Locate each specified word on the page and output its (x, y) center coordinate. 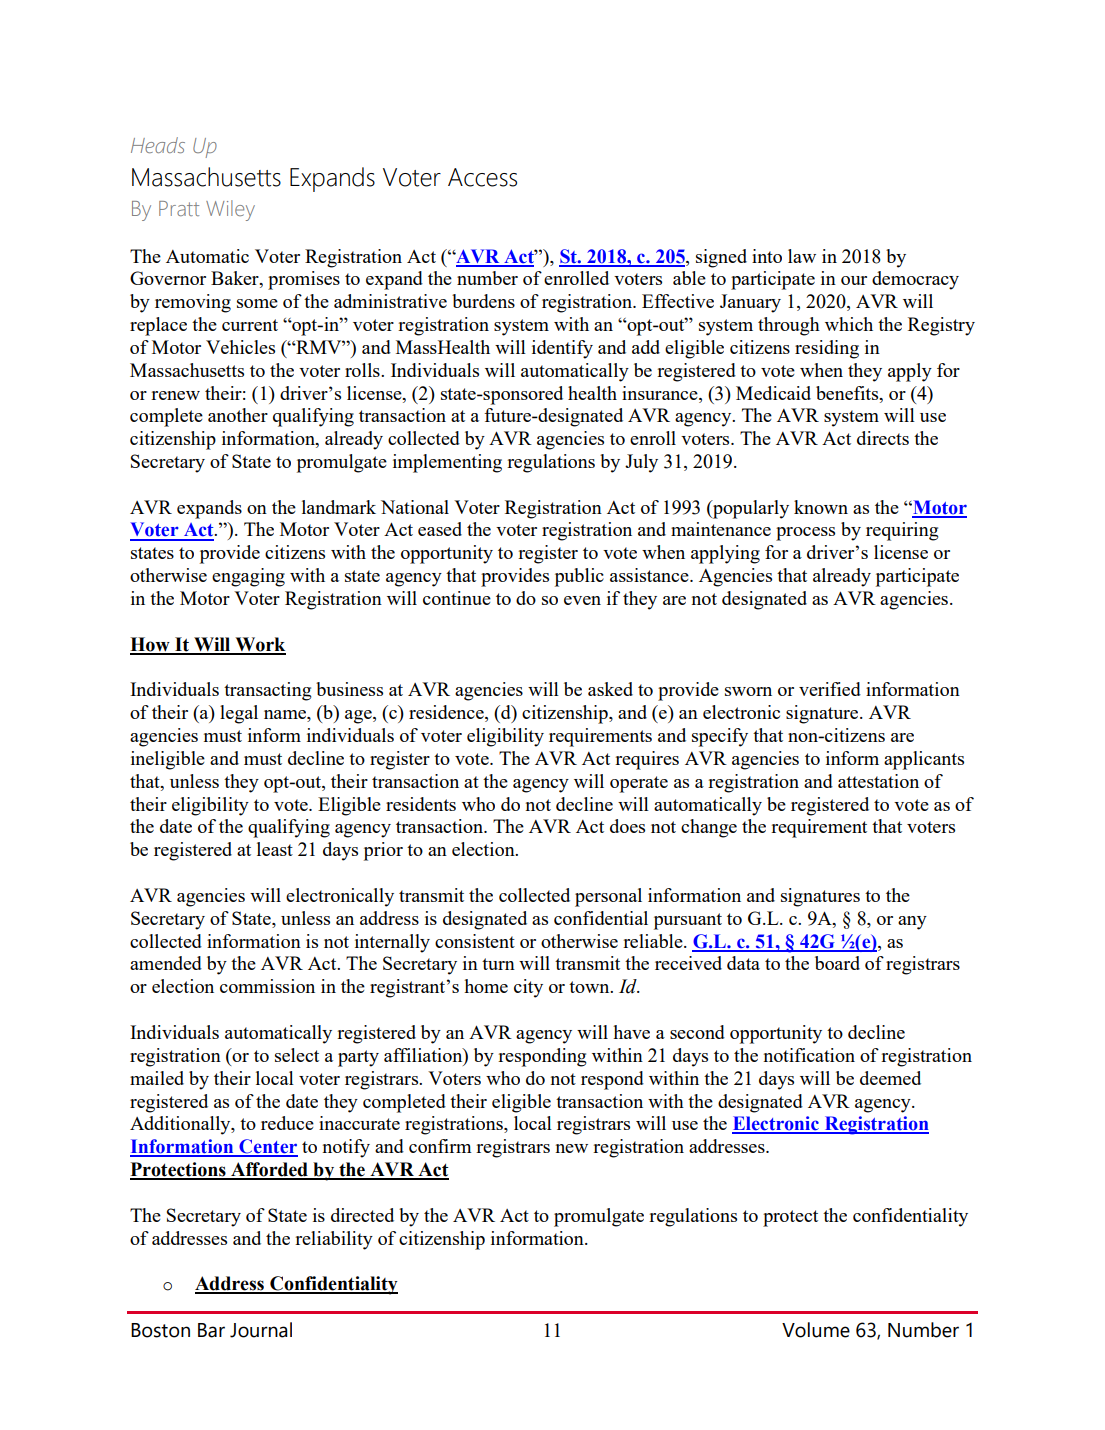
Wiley (230, 210)
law (802, 256)
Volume (816, 1330)
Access (482, 177)
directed (362, 1215)
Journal (261, 1330)
